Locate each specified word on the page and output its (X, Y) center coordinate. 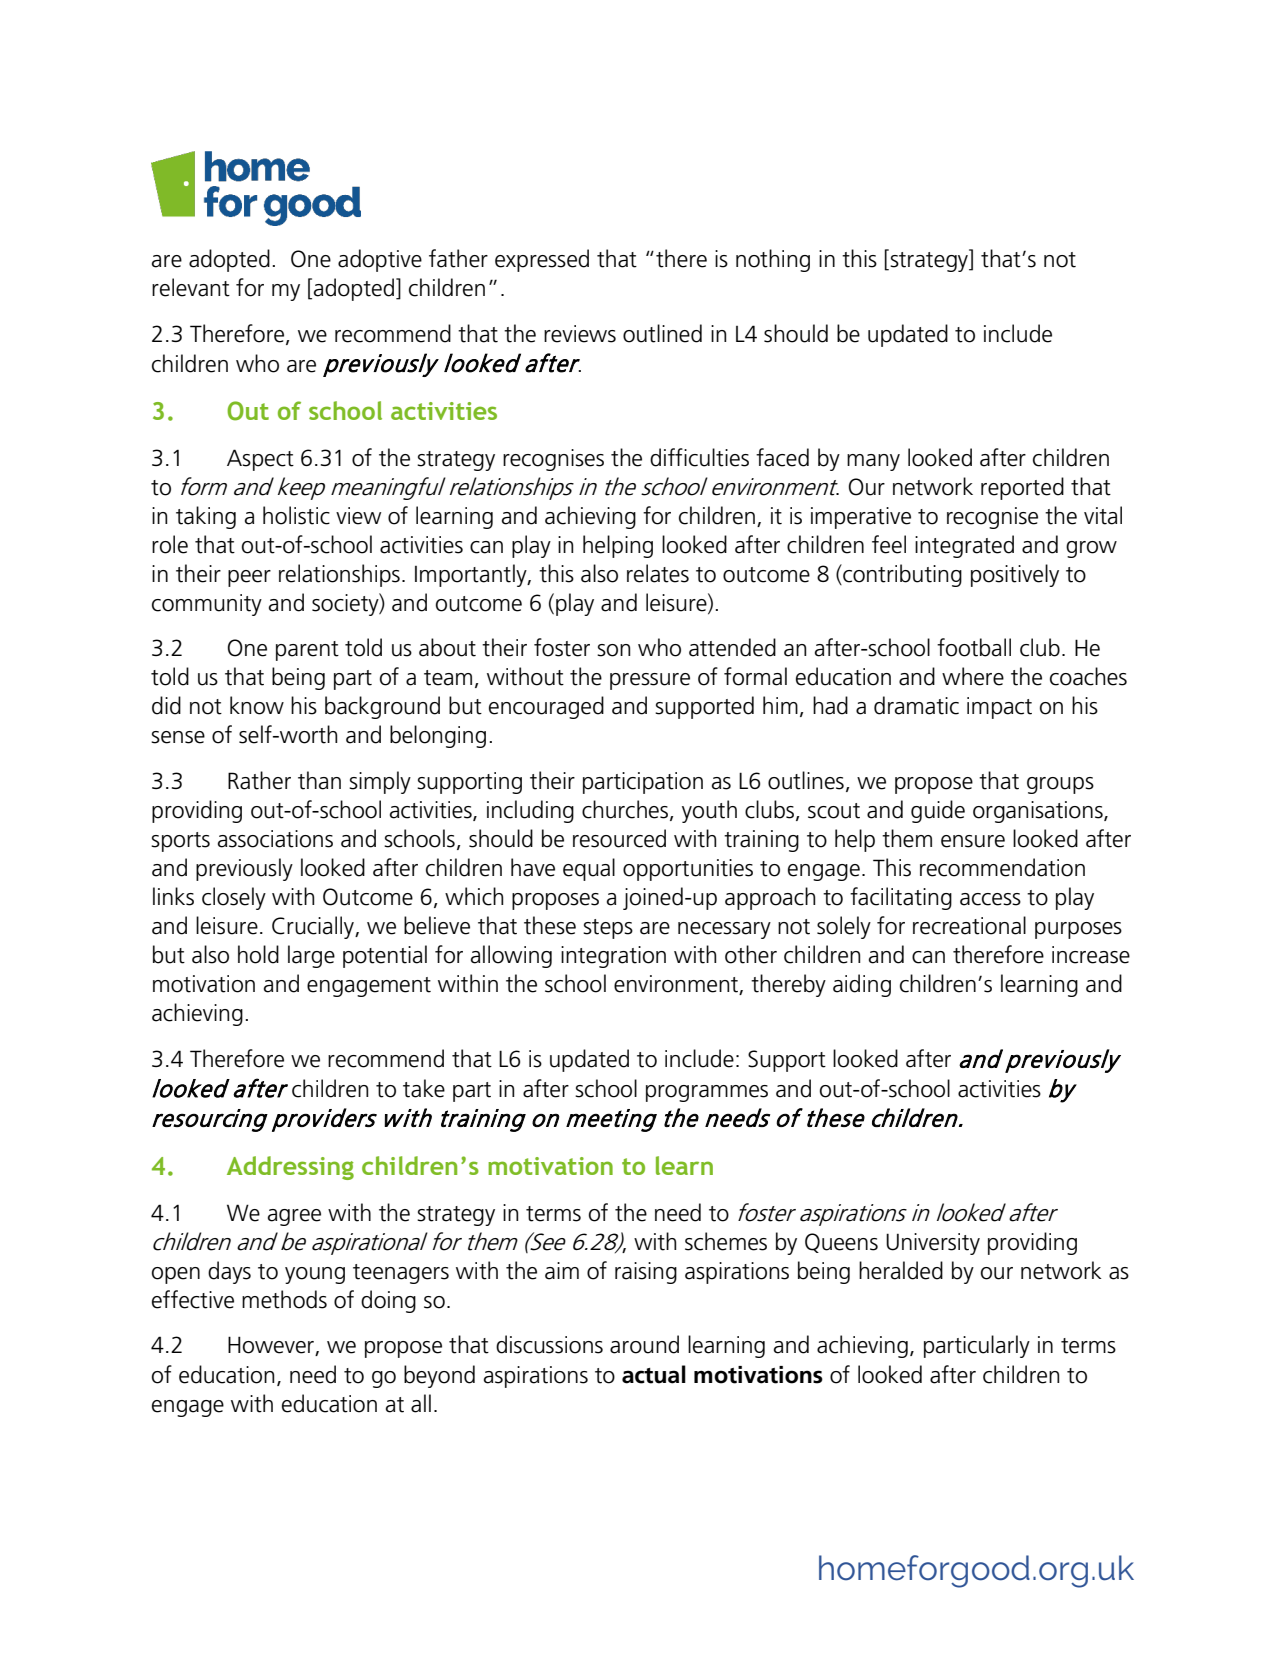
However (272, 1346)
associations (275, 839)
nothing (773, 260)
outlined (662, 333)
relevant (191, 287)
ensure (973, 841)
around (644, 1344)
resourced (619, 838)
